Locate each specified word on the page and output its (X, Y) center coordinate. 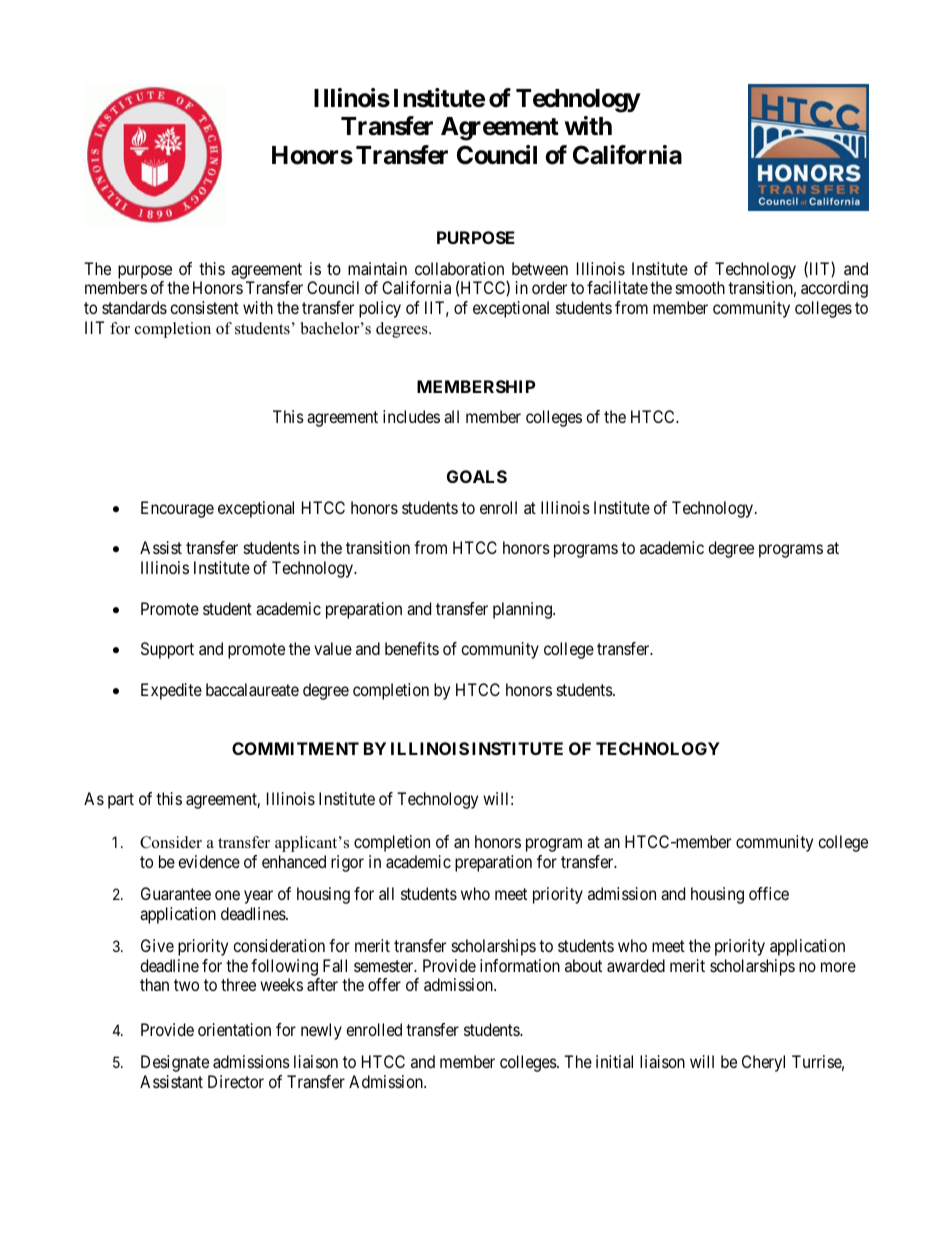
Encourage (177, 509)
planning (523, 610)
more (838, 967)
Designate (175, 1063)
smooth (700, 287)
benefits (412, 648)
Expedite (171, 691)
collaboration (459, 268)
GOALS (477, 476)
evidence (209, 861)
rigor (347, 863)
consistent (204, 307)
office (769, 893)
